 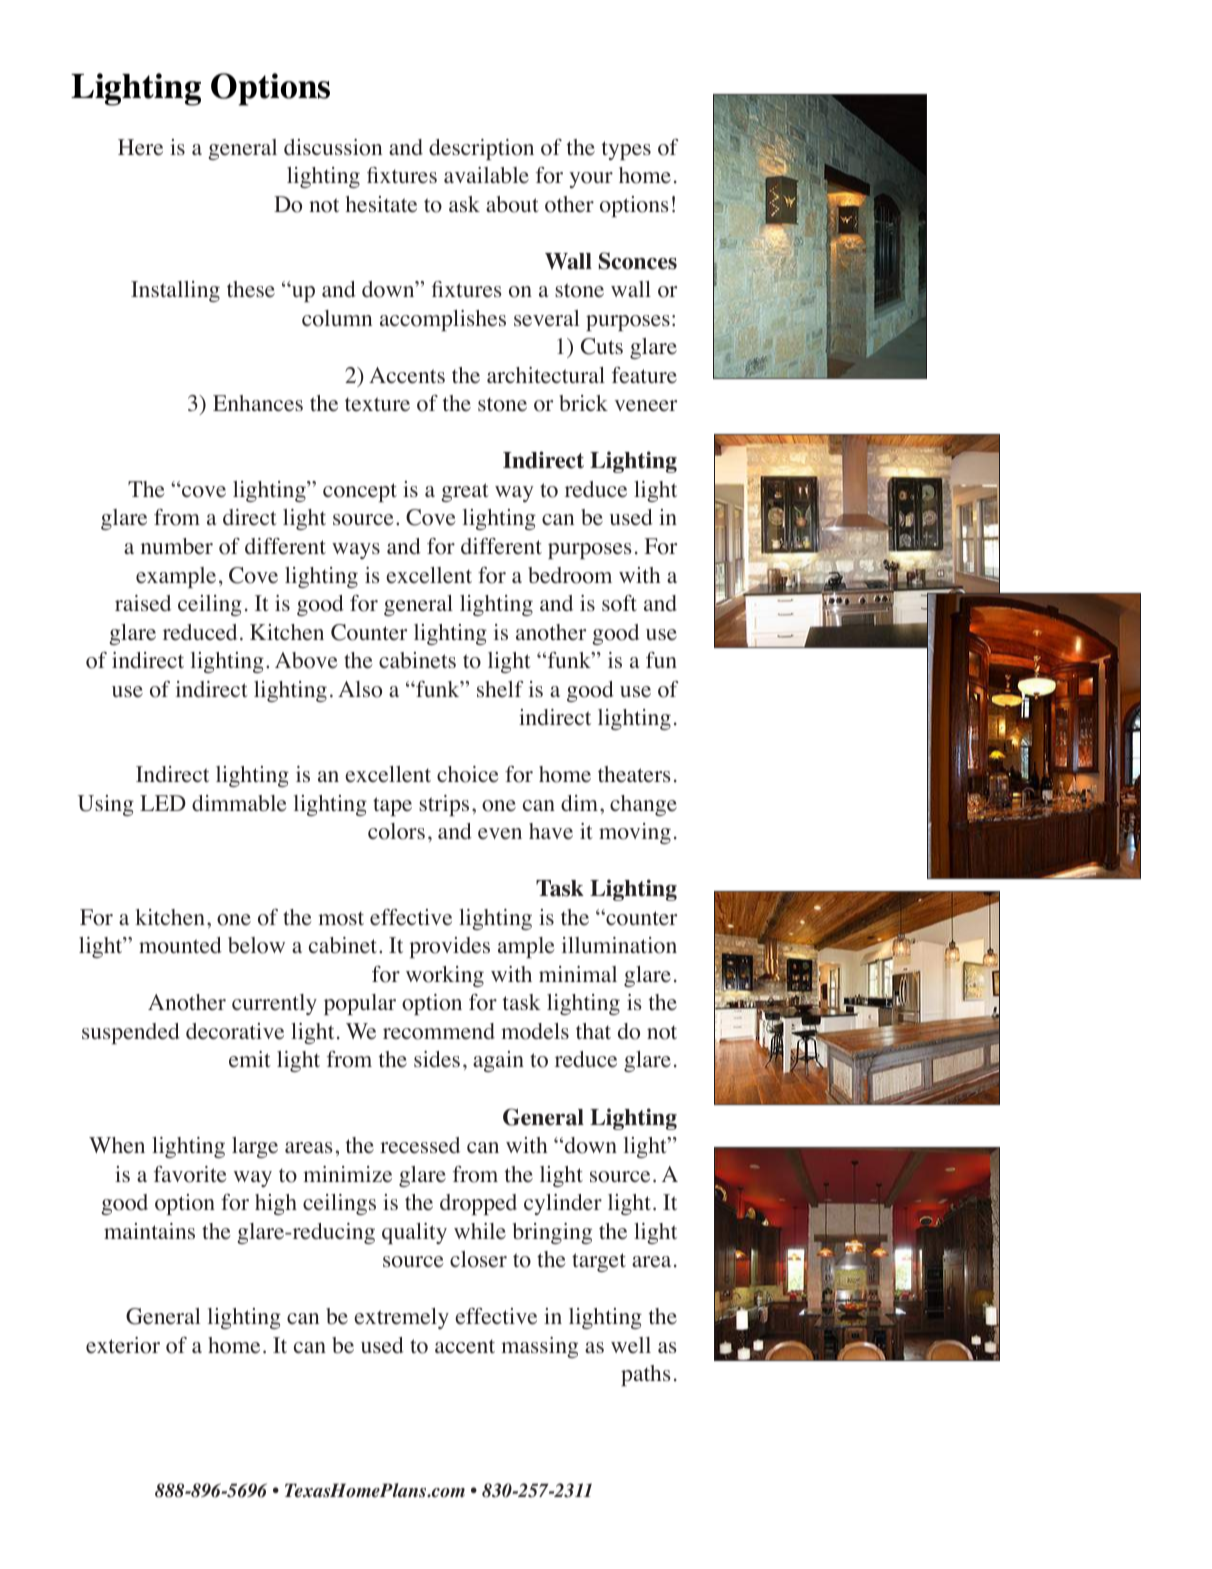 What do you see at coordinates (143, 603) in the screenshot?
I see `raised` at bounding box center [143, 603].
